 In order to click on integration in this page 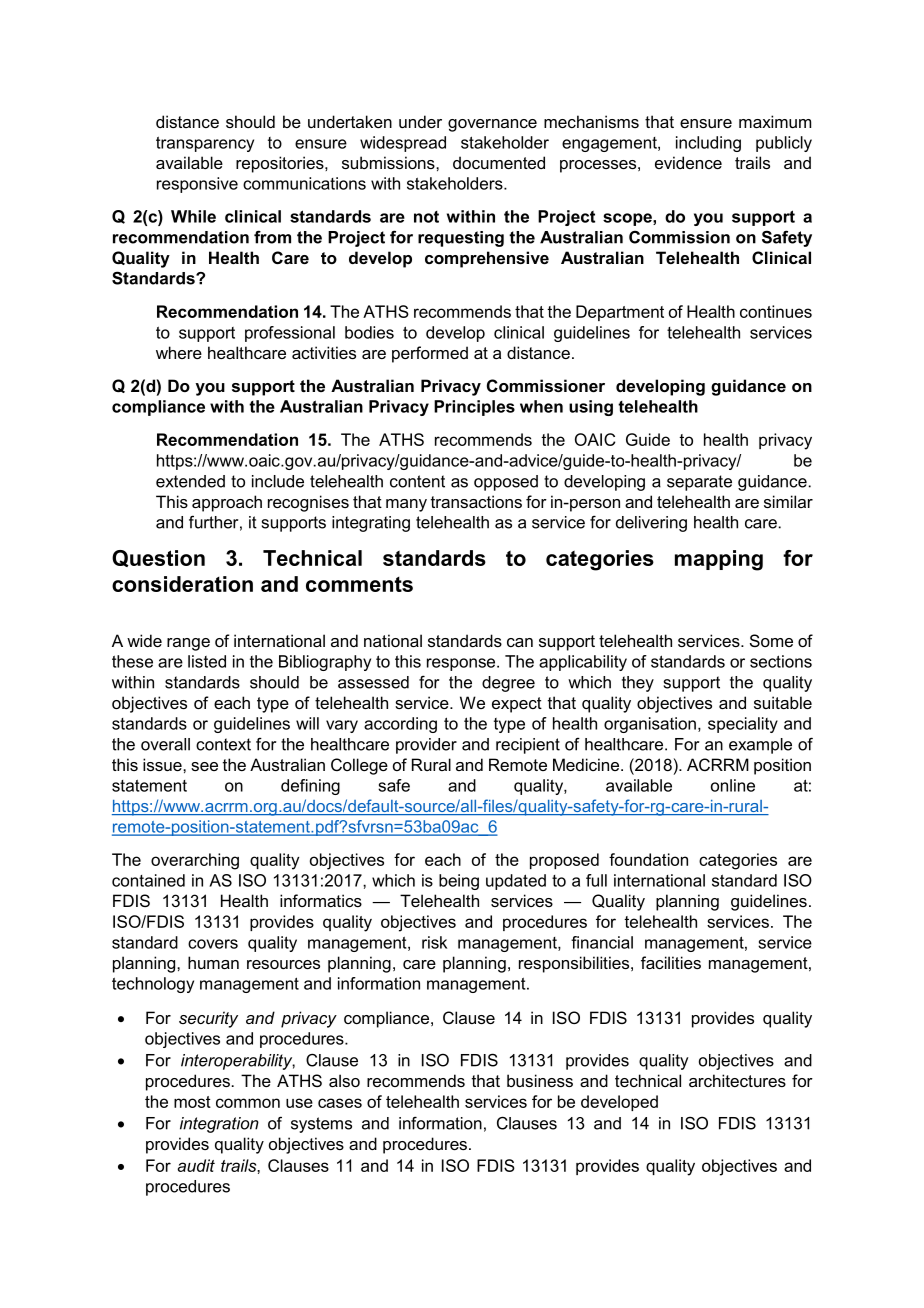, I will do `click(219, 1125)`.
